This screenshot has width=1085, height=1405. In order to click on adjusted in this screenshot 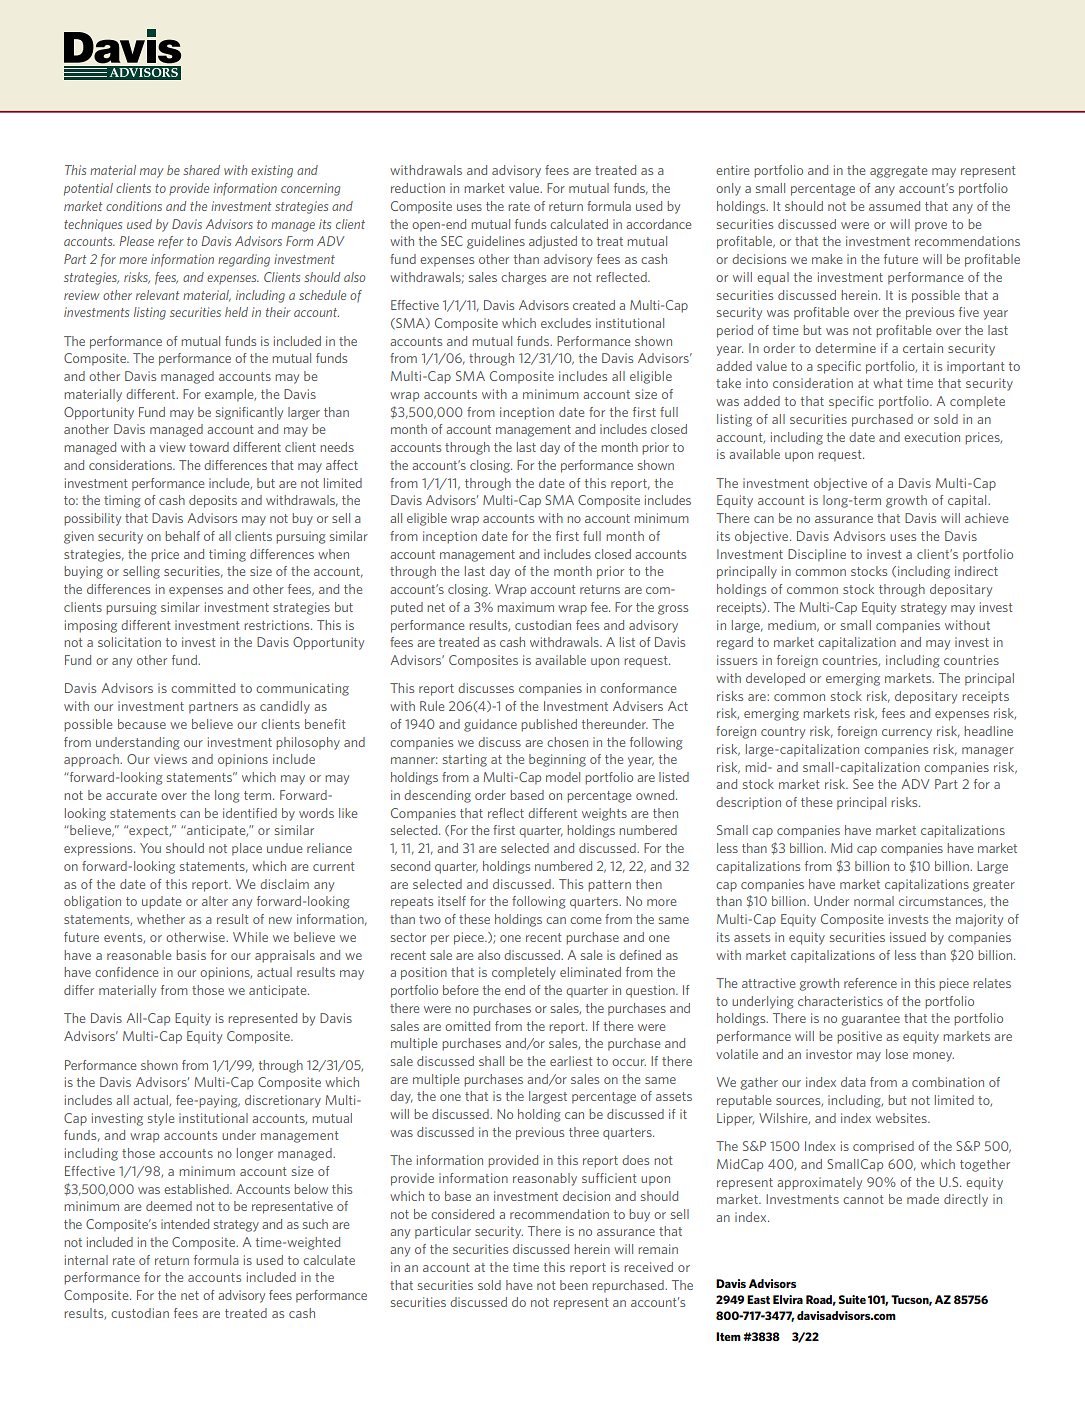, I will do `click(553, 242)`.
